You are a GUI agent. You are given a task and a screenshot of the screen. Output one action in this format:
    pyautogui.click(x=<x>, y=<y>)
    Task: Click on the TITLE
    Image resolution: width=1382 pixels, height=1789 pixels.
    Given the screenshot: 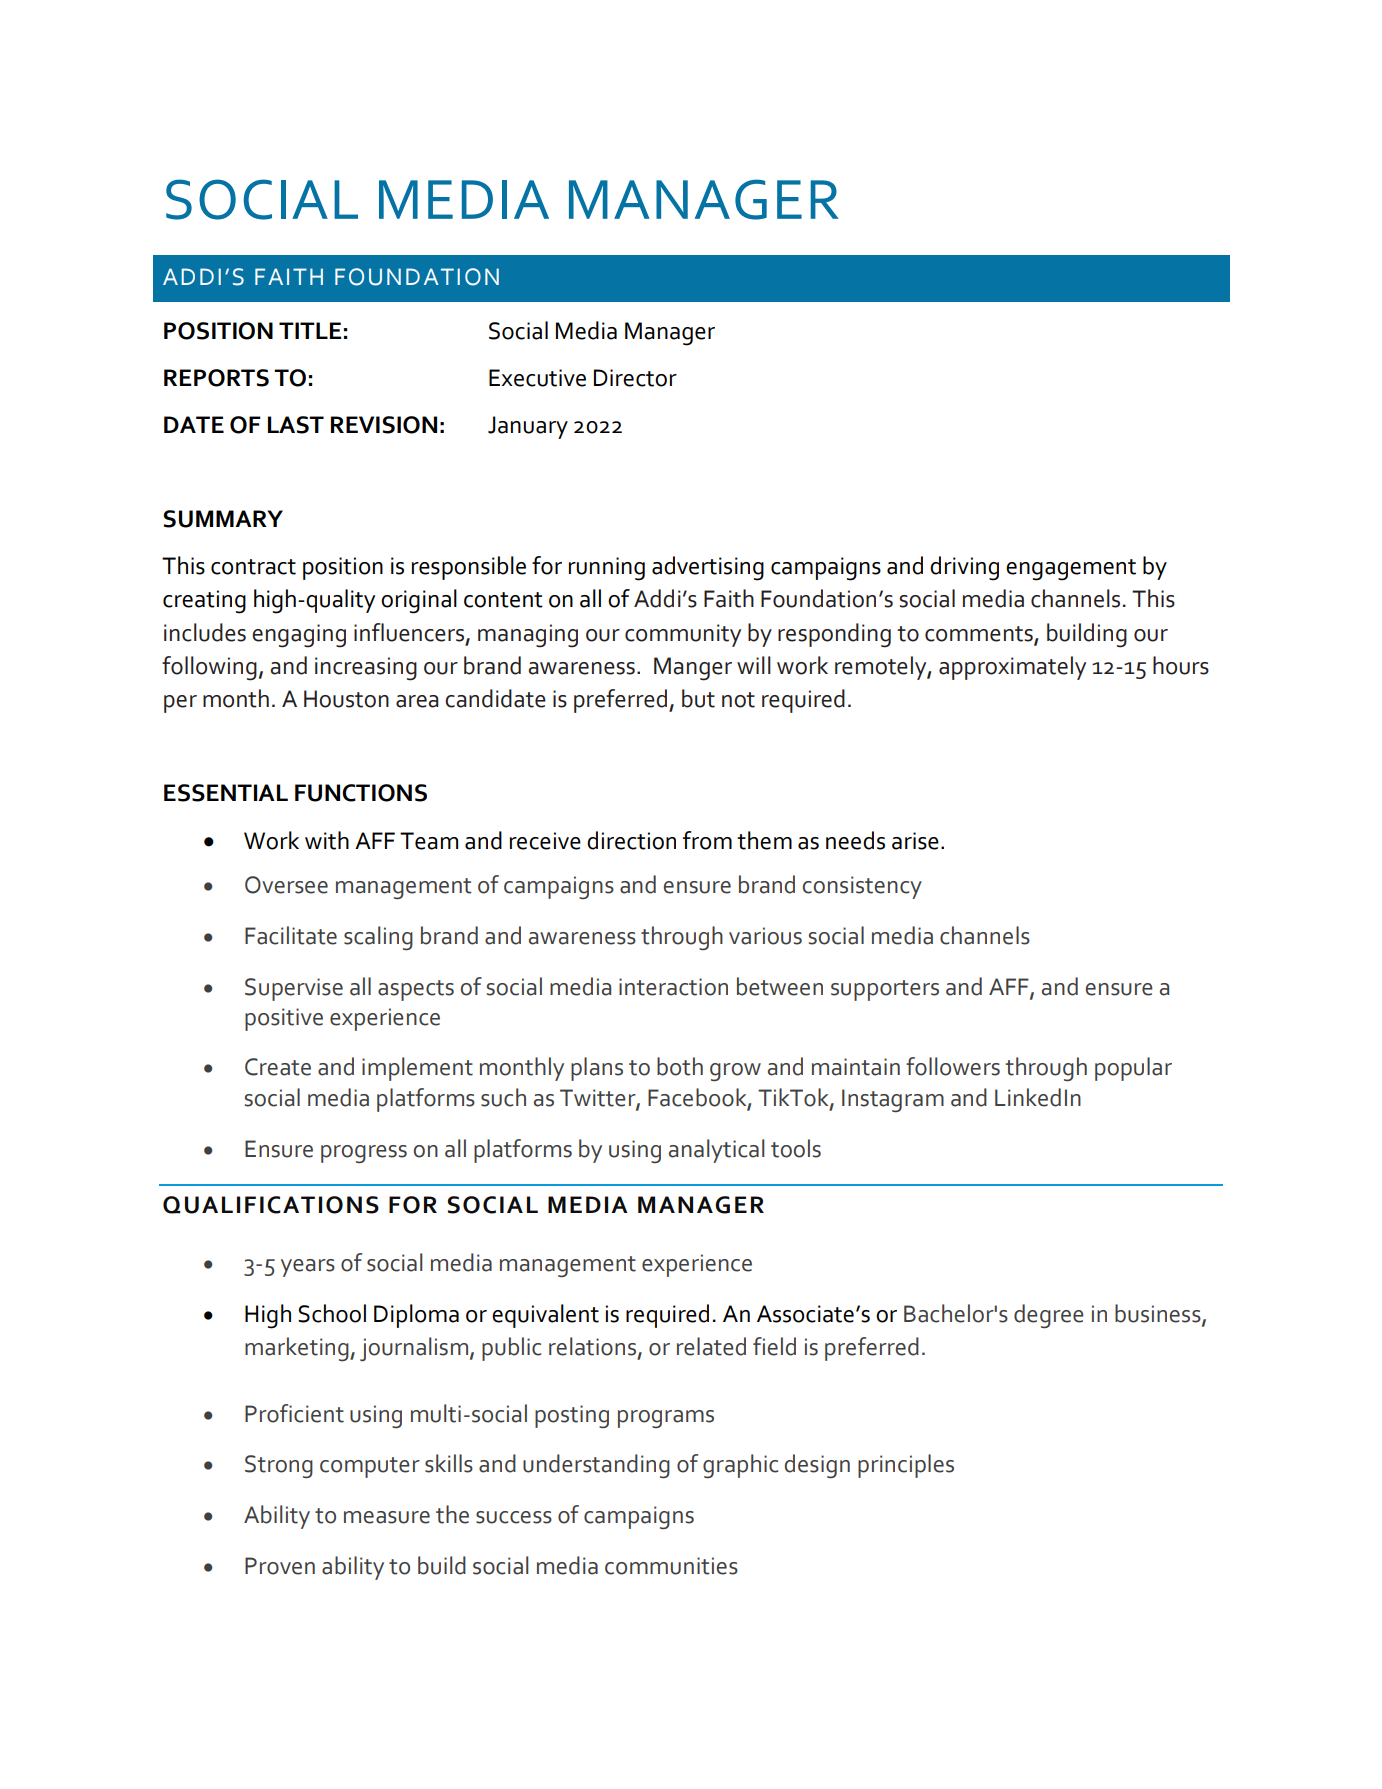 What is the action you would take?
    pyautogui.click(x=310, y=330)
